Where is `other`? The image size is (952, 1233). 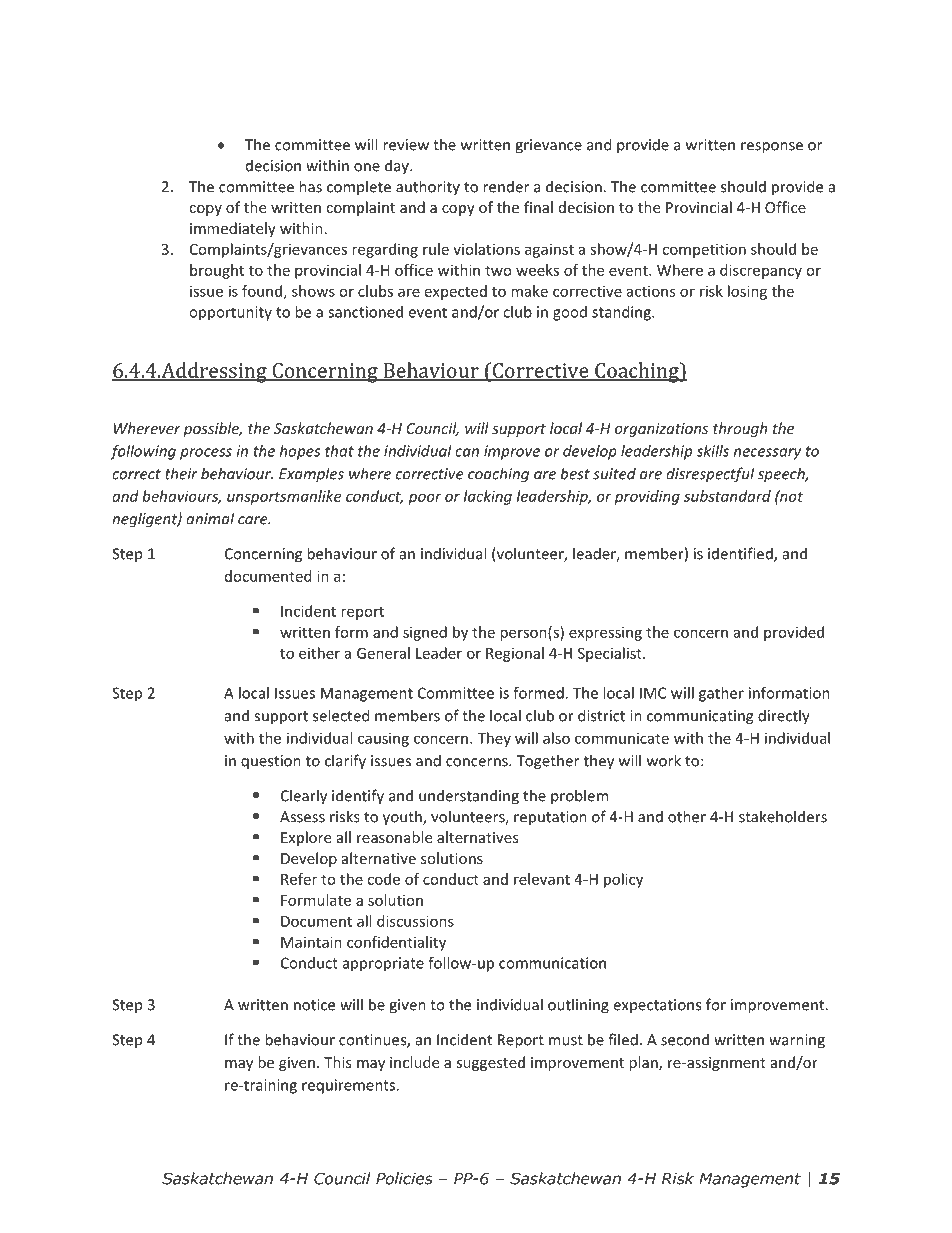
other is located at coordinates (687, 816).
